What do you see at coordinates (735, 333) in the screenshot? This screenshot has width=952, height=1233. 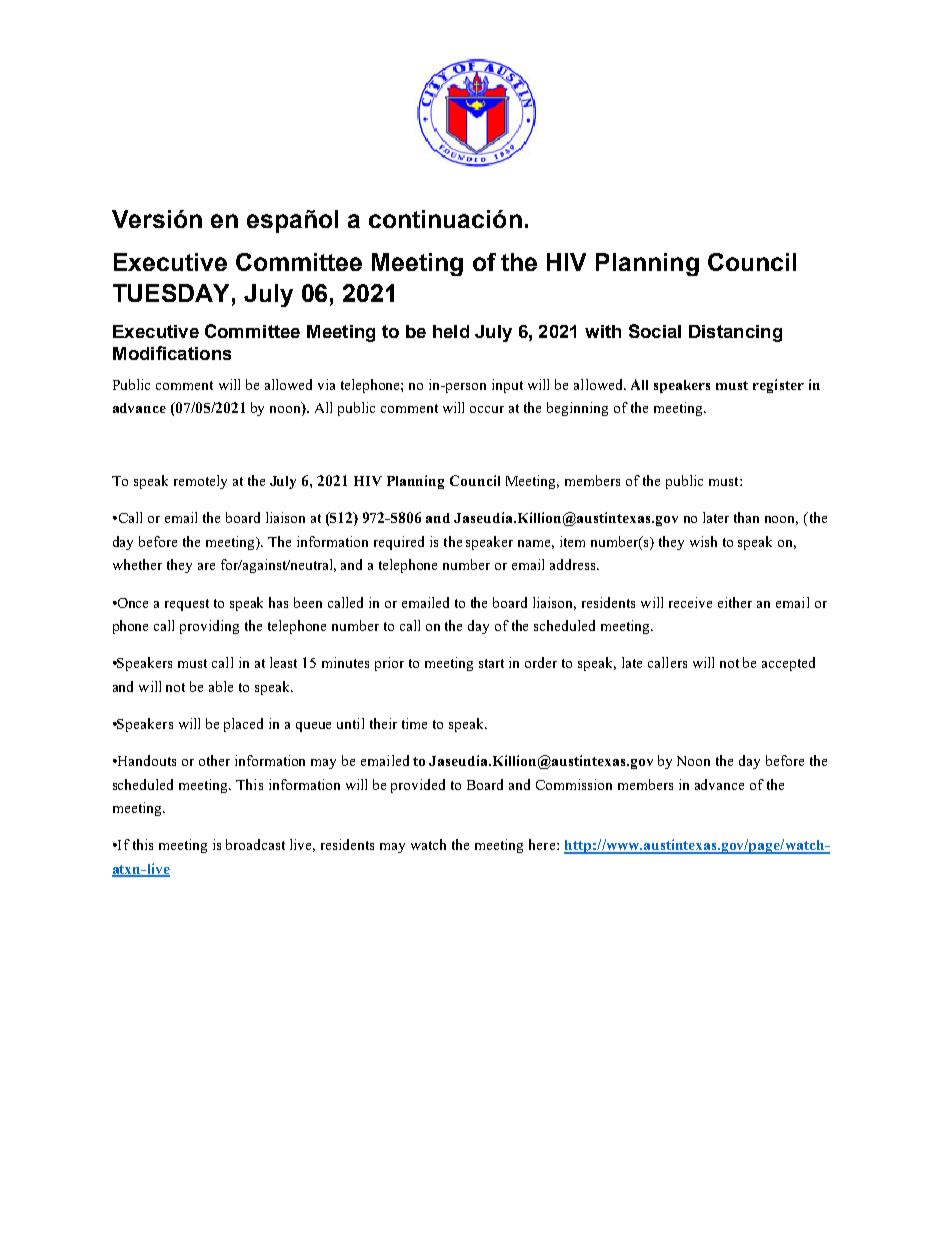 I see `Distancing` at bounding box center [735, 333].
